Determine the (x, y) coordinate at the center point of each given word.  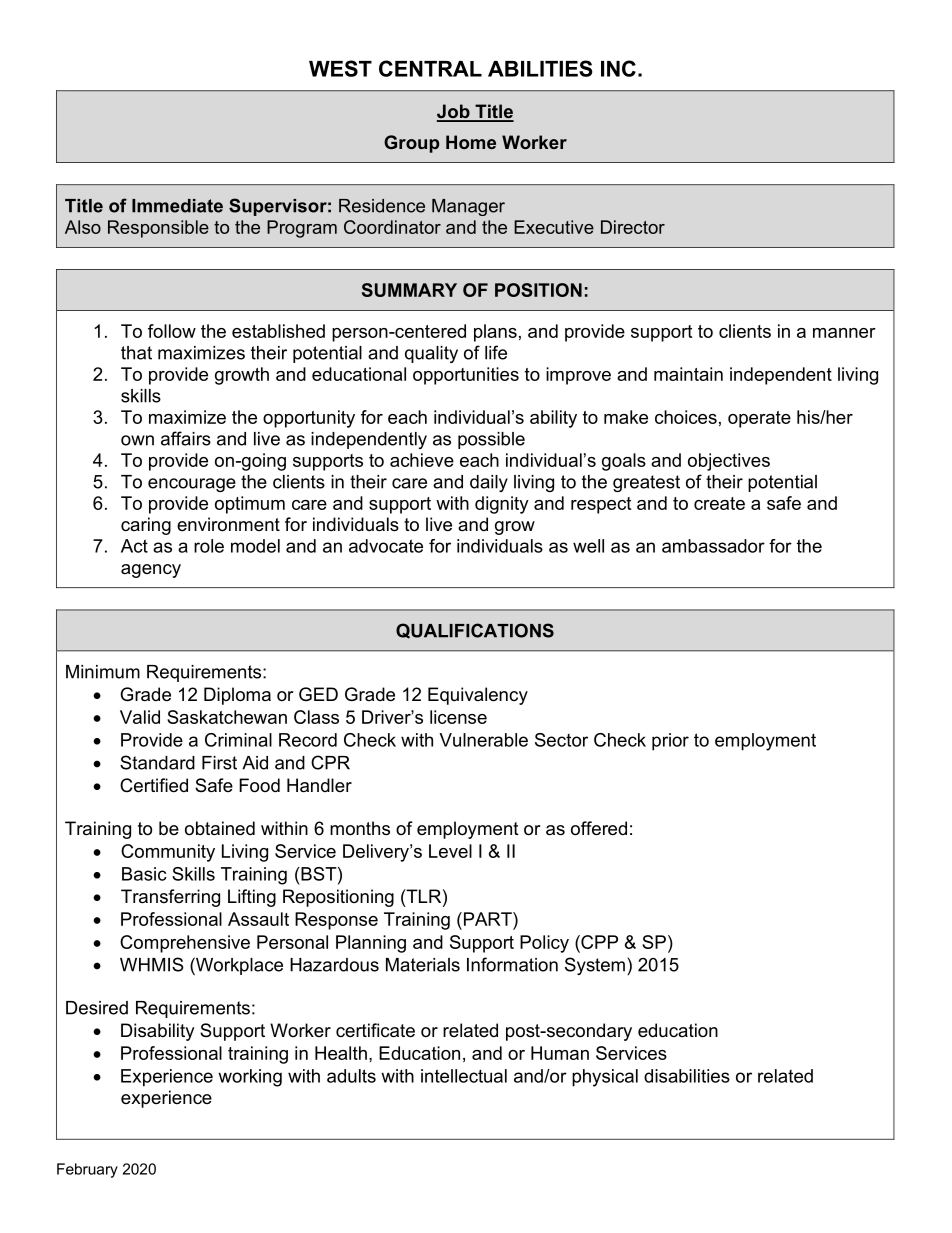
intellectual (464, 1076)
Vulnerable (483, 740)
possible (491, 440)
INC (618, 68)
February (87, 1170)
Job (454, 112)
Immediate (177, 206)
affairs (186, 438)
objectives (729, 462)
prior (670, 742)
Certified (154, 785)
